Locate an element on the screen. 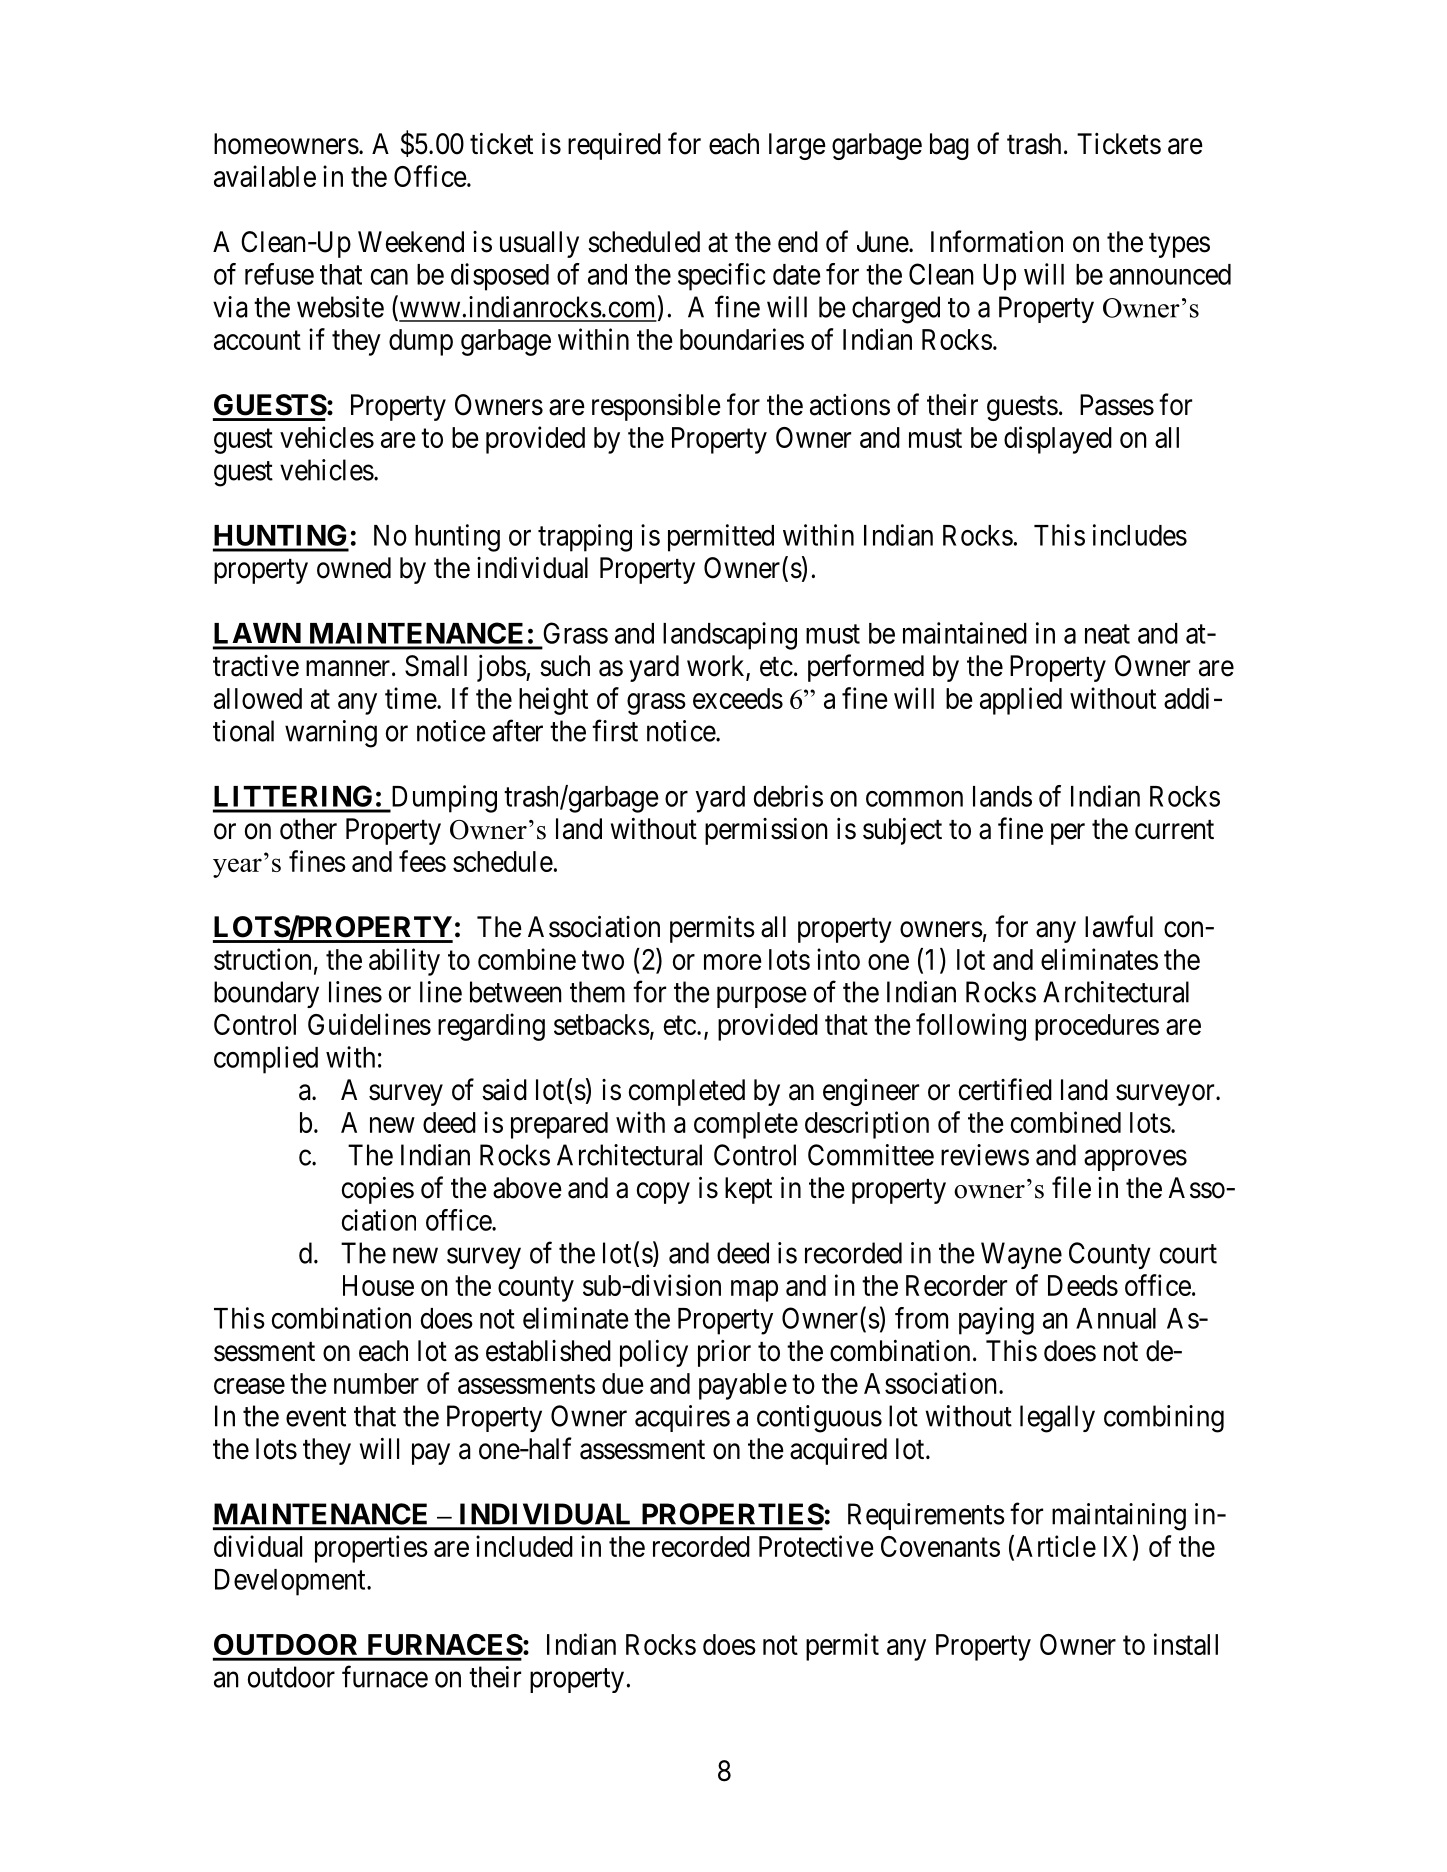 Image resolution: width=1447 pixels, height=1872 pixels. large is located at coordinates (797, 146).
